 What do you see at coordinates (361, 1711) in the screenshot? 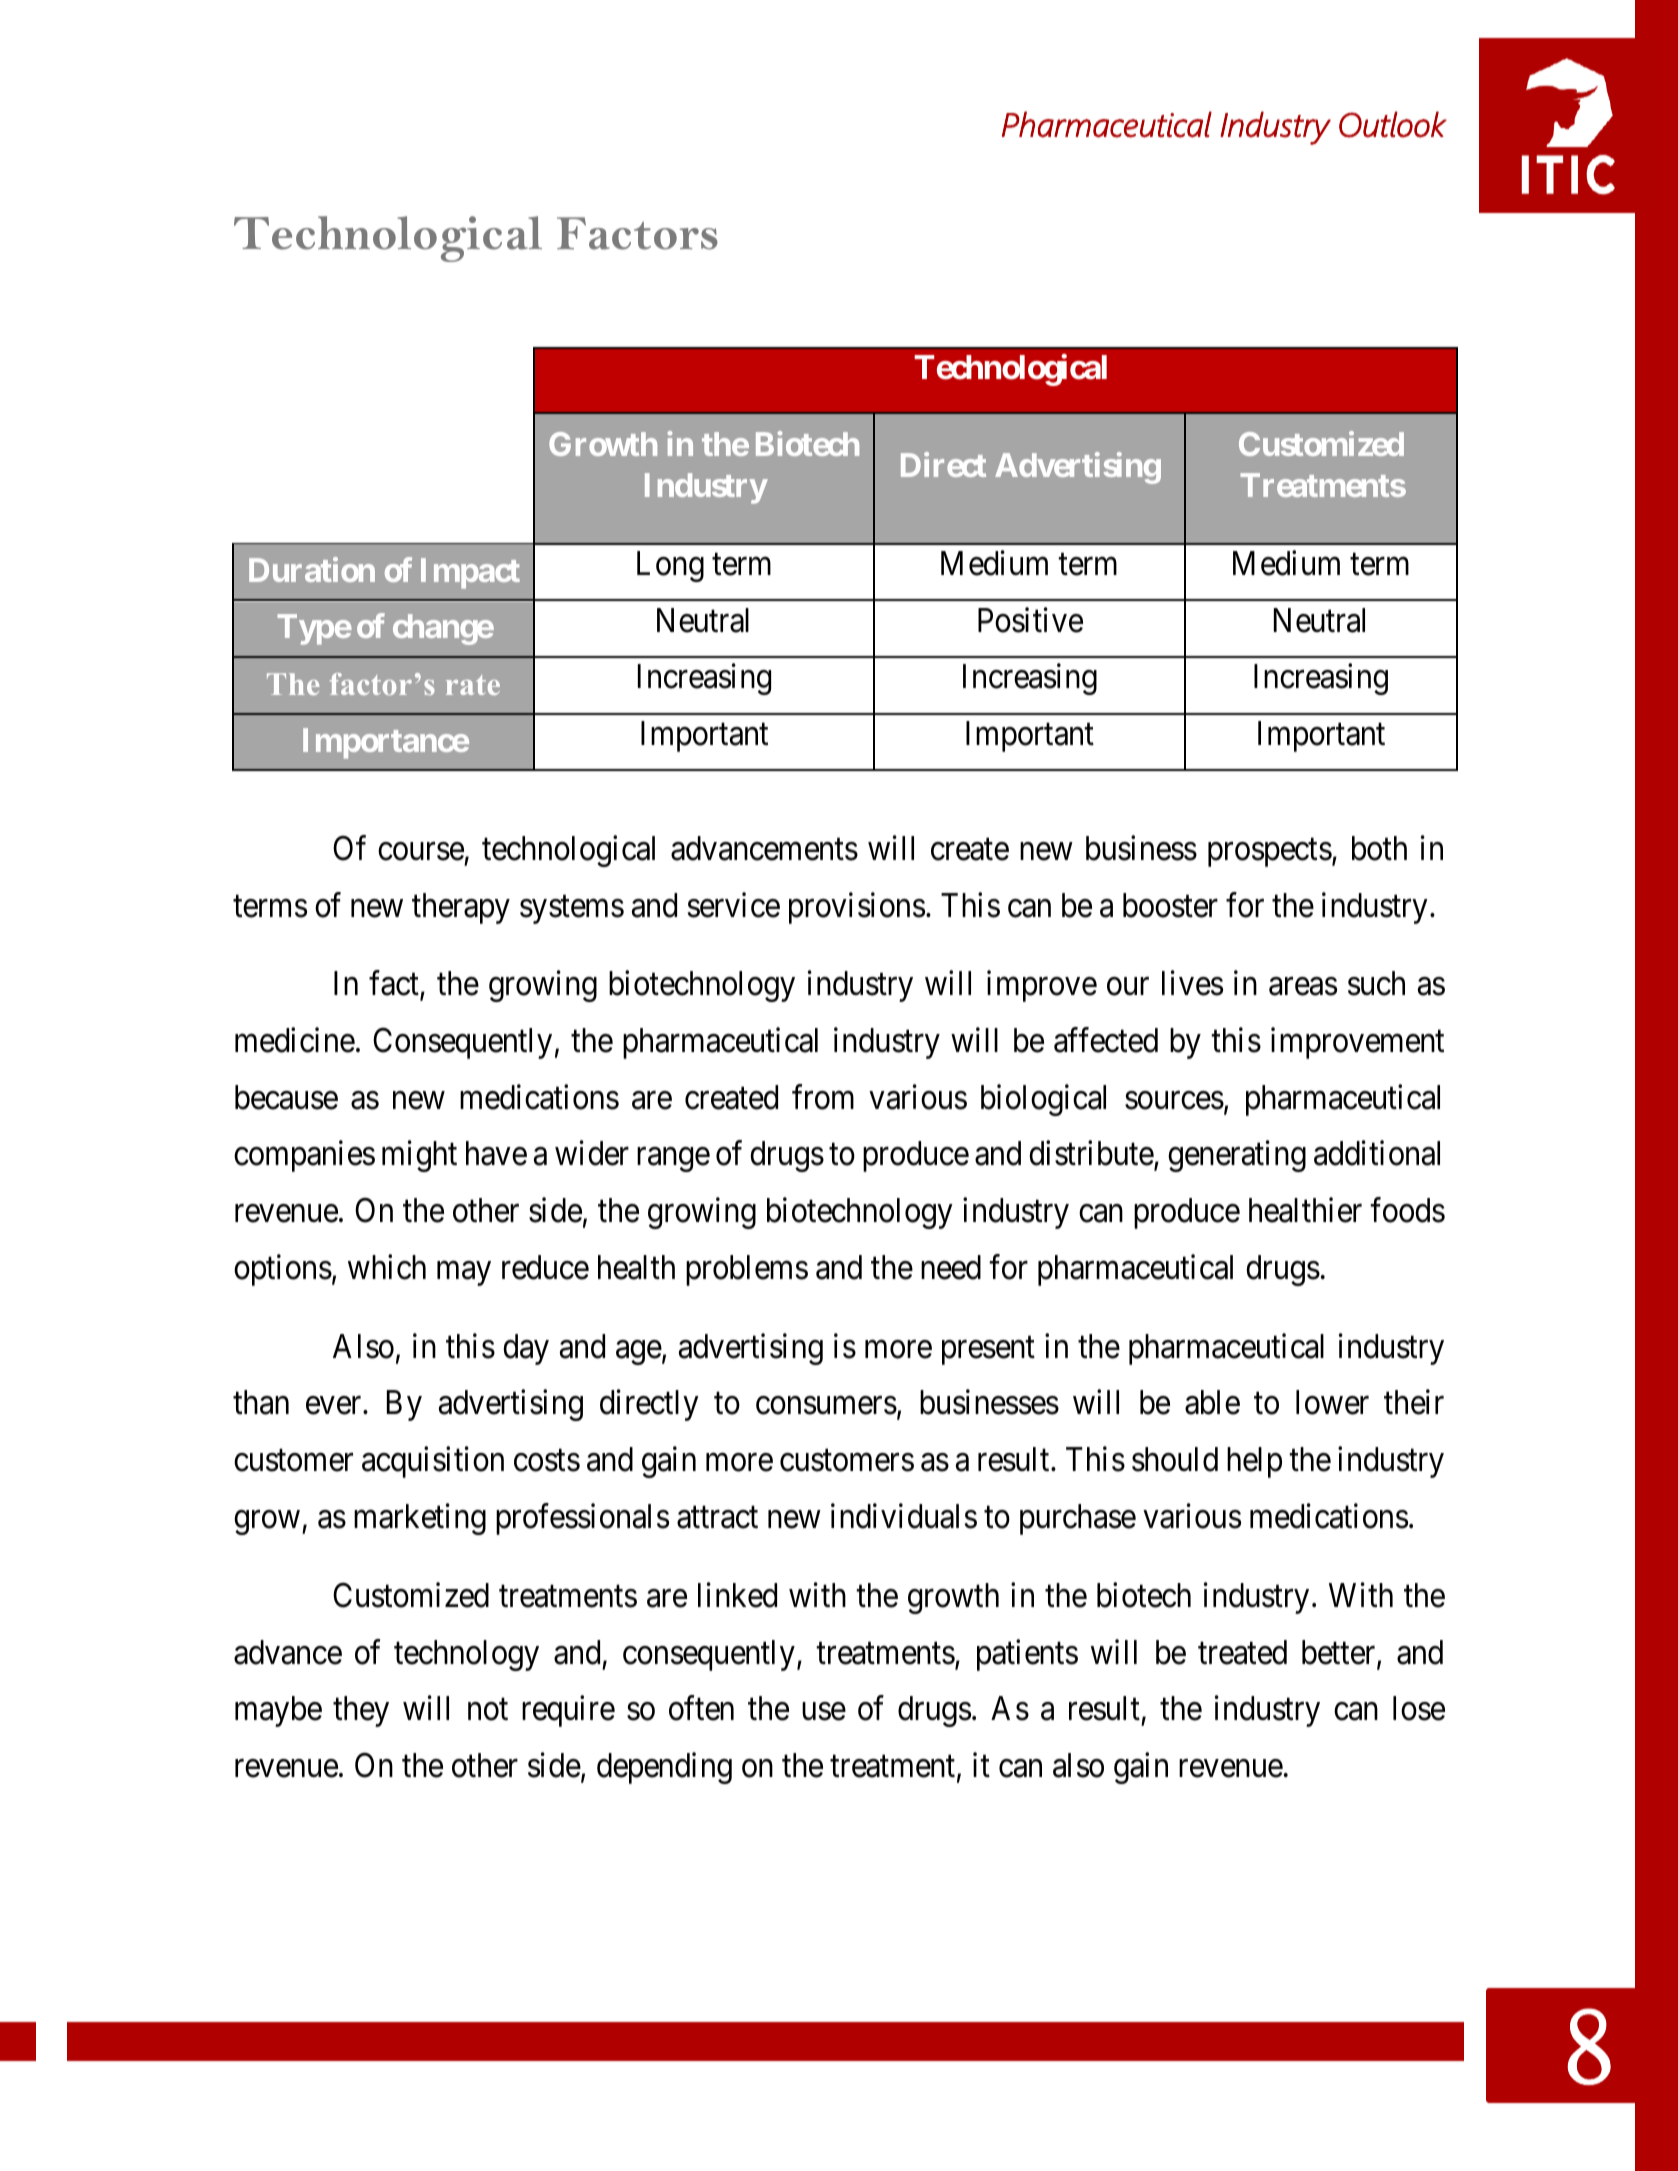
I see `they` at bounding box center [361, 1711].
